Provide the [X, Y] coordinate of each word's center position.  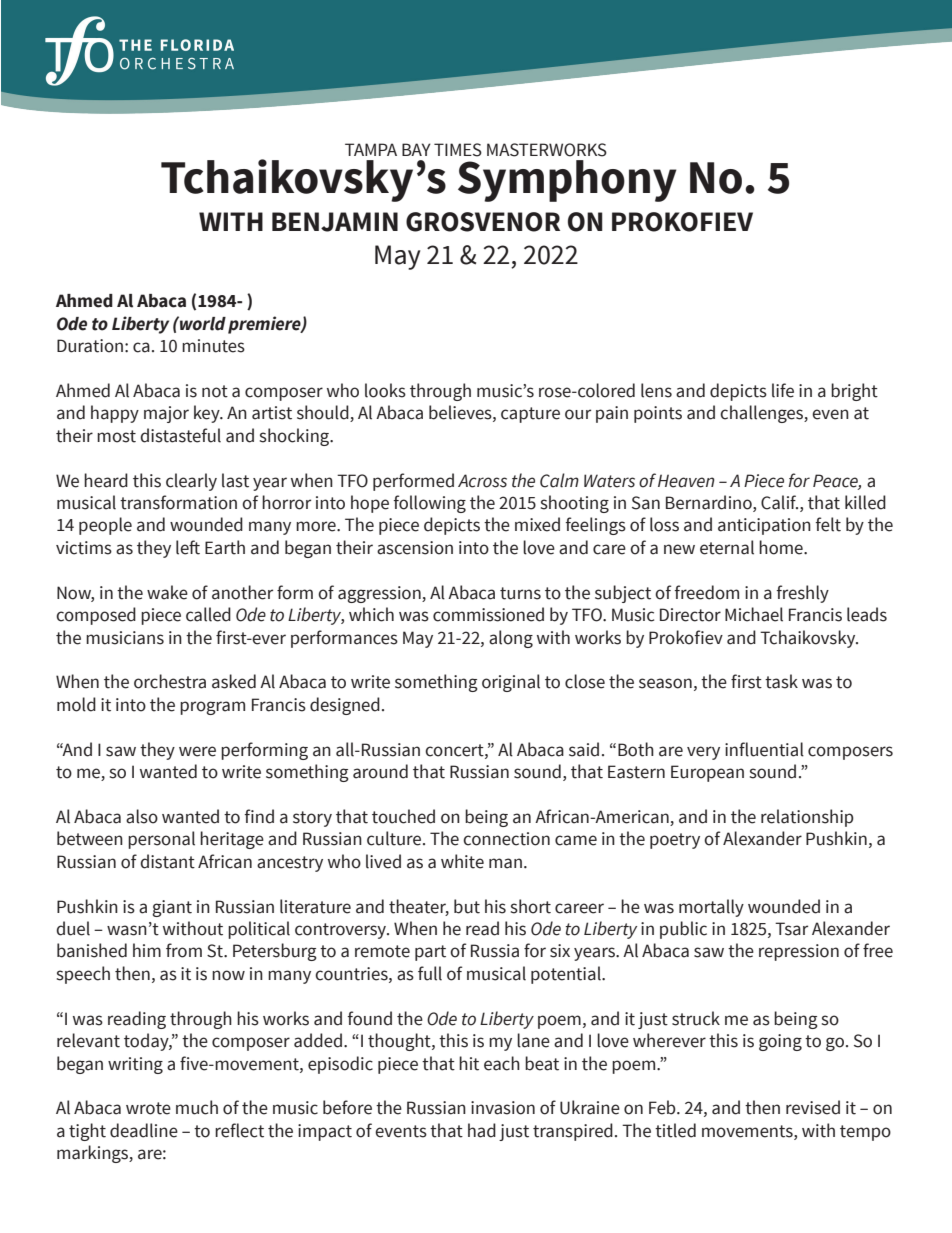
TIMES [458, 150]
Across [482, 481]
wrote [148, 1108]
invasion [503, 1108]
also [142, 816]
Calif [779, 502]
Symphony [567, 181]
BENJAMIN [335, 222]
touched [403, 816]
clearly [191, 482]
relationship [807, 818]
